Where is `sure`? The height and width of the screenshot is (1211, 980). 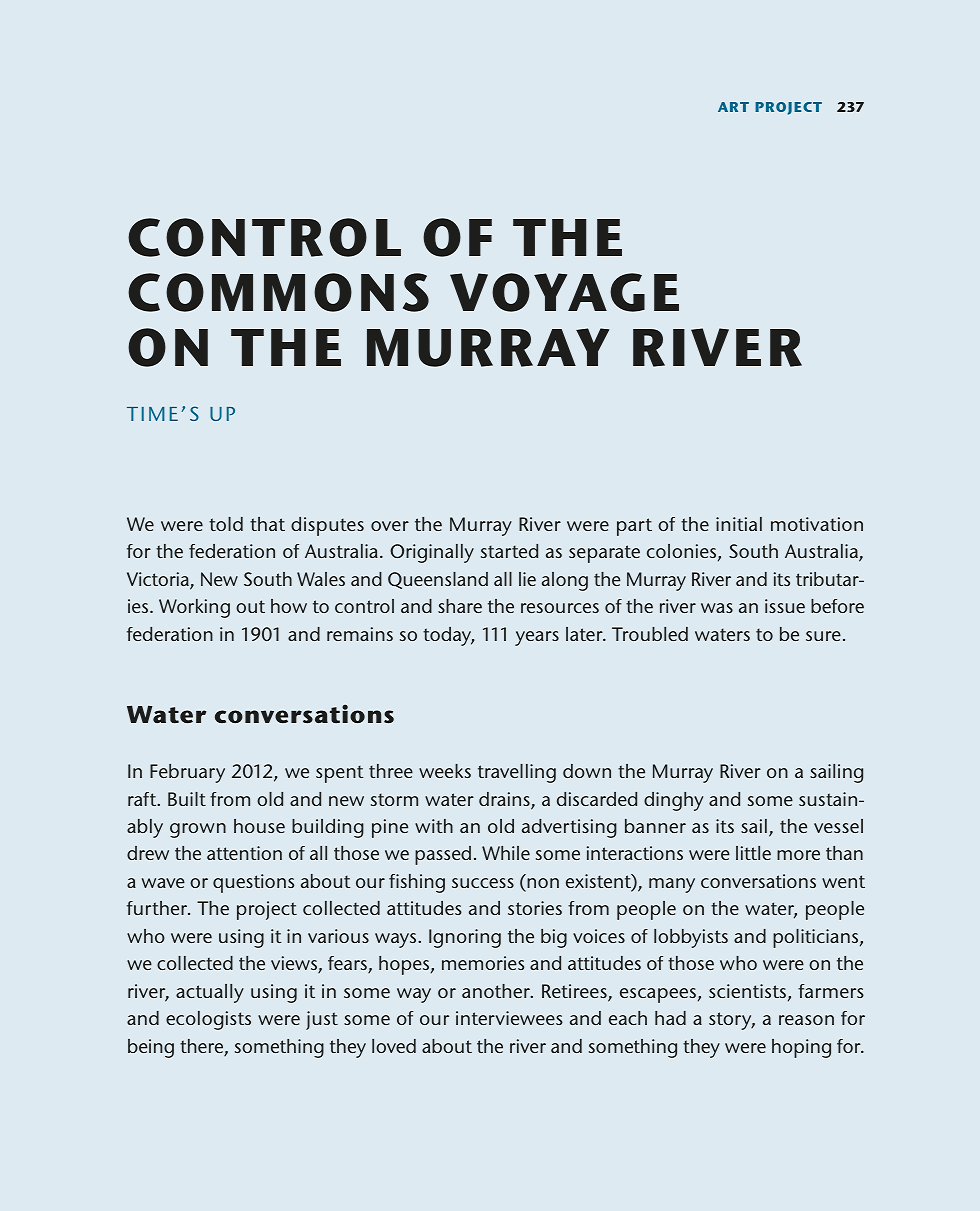 sure is located at coordinates (823, 636).
